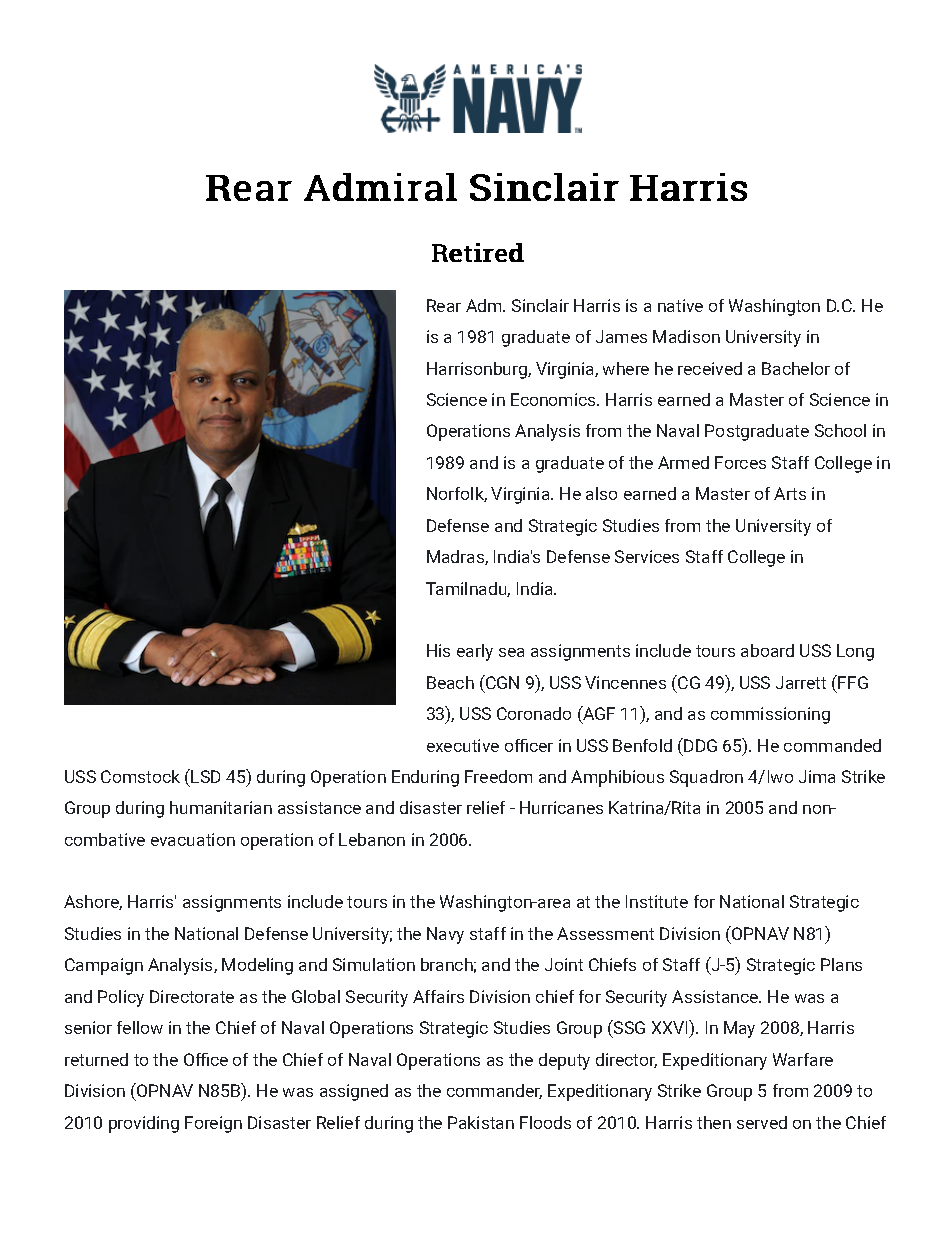 The width and height of the document is (952, 1233). What do you see at coordinates (770, 715) in the document?
I see `commissioning` at bounding box center [770, 715].
